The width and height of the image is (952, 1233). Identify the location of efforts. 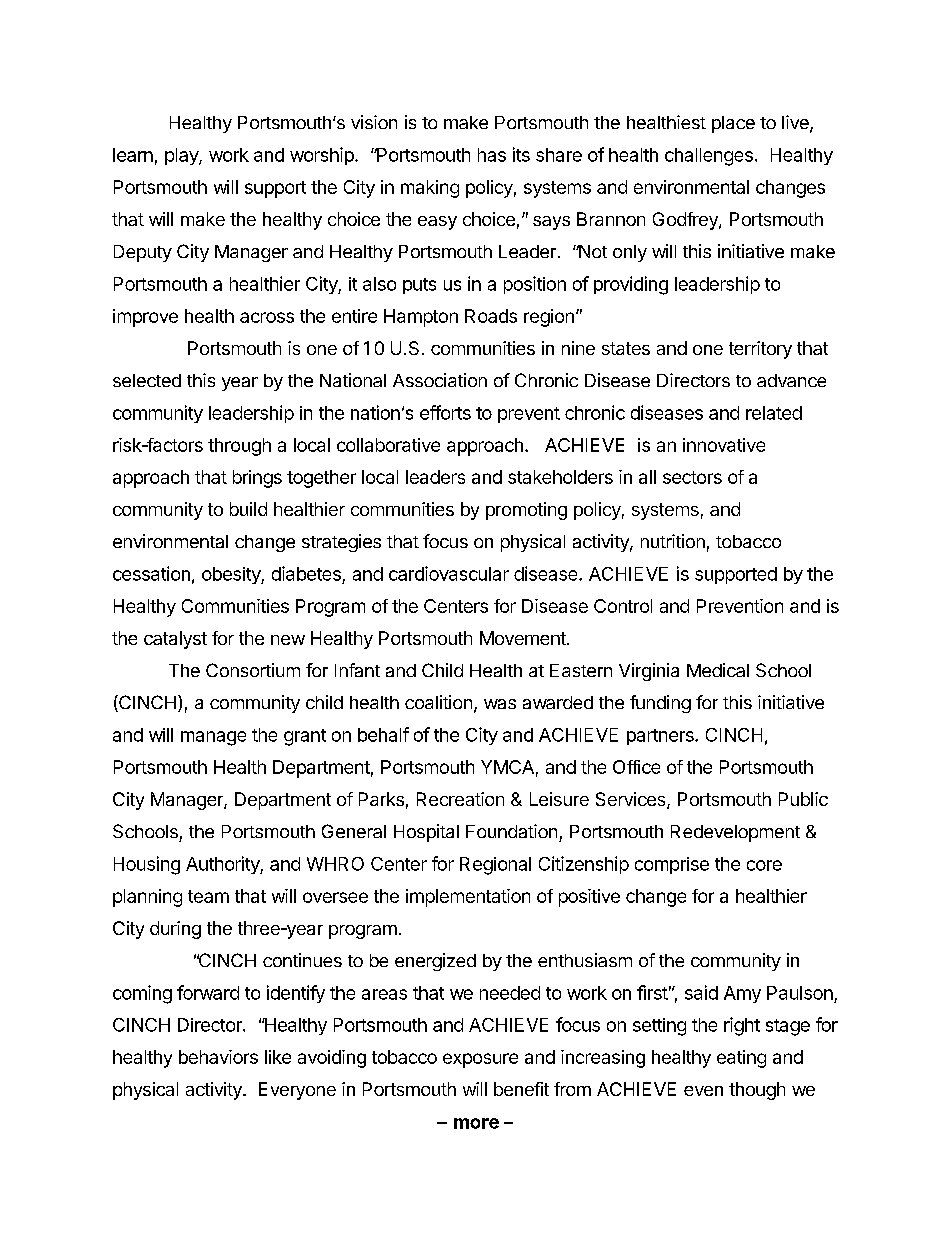
(445, 412).
